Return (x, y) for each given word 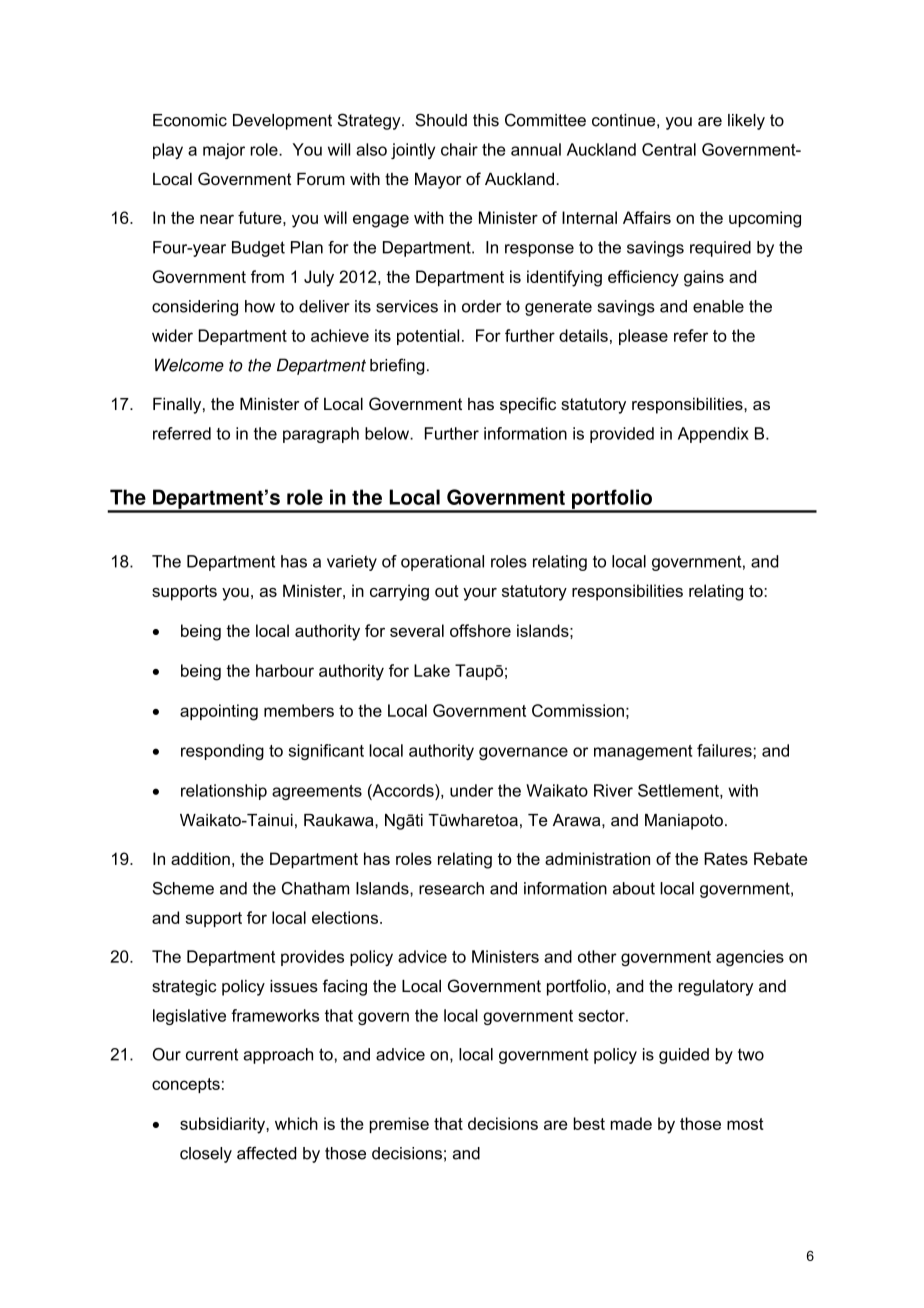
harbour (285, 670)
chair (459, 149)
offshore (480, 630)
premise (399, 1125)
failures (724, 750)
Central (669, 149)
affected (266, 1153)
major (224, 151)
